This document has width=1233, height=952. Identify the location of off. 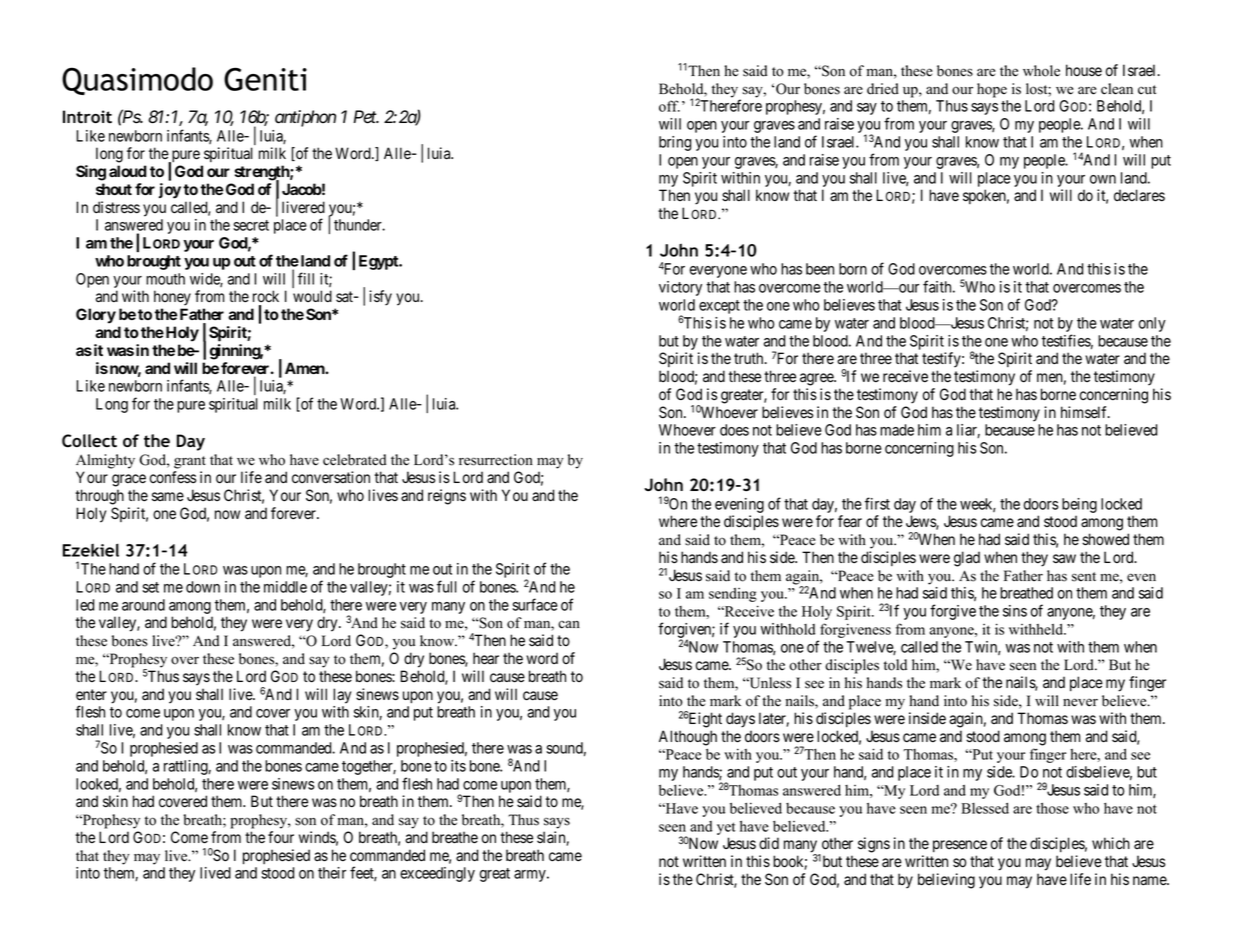
(669, 106).
